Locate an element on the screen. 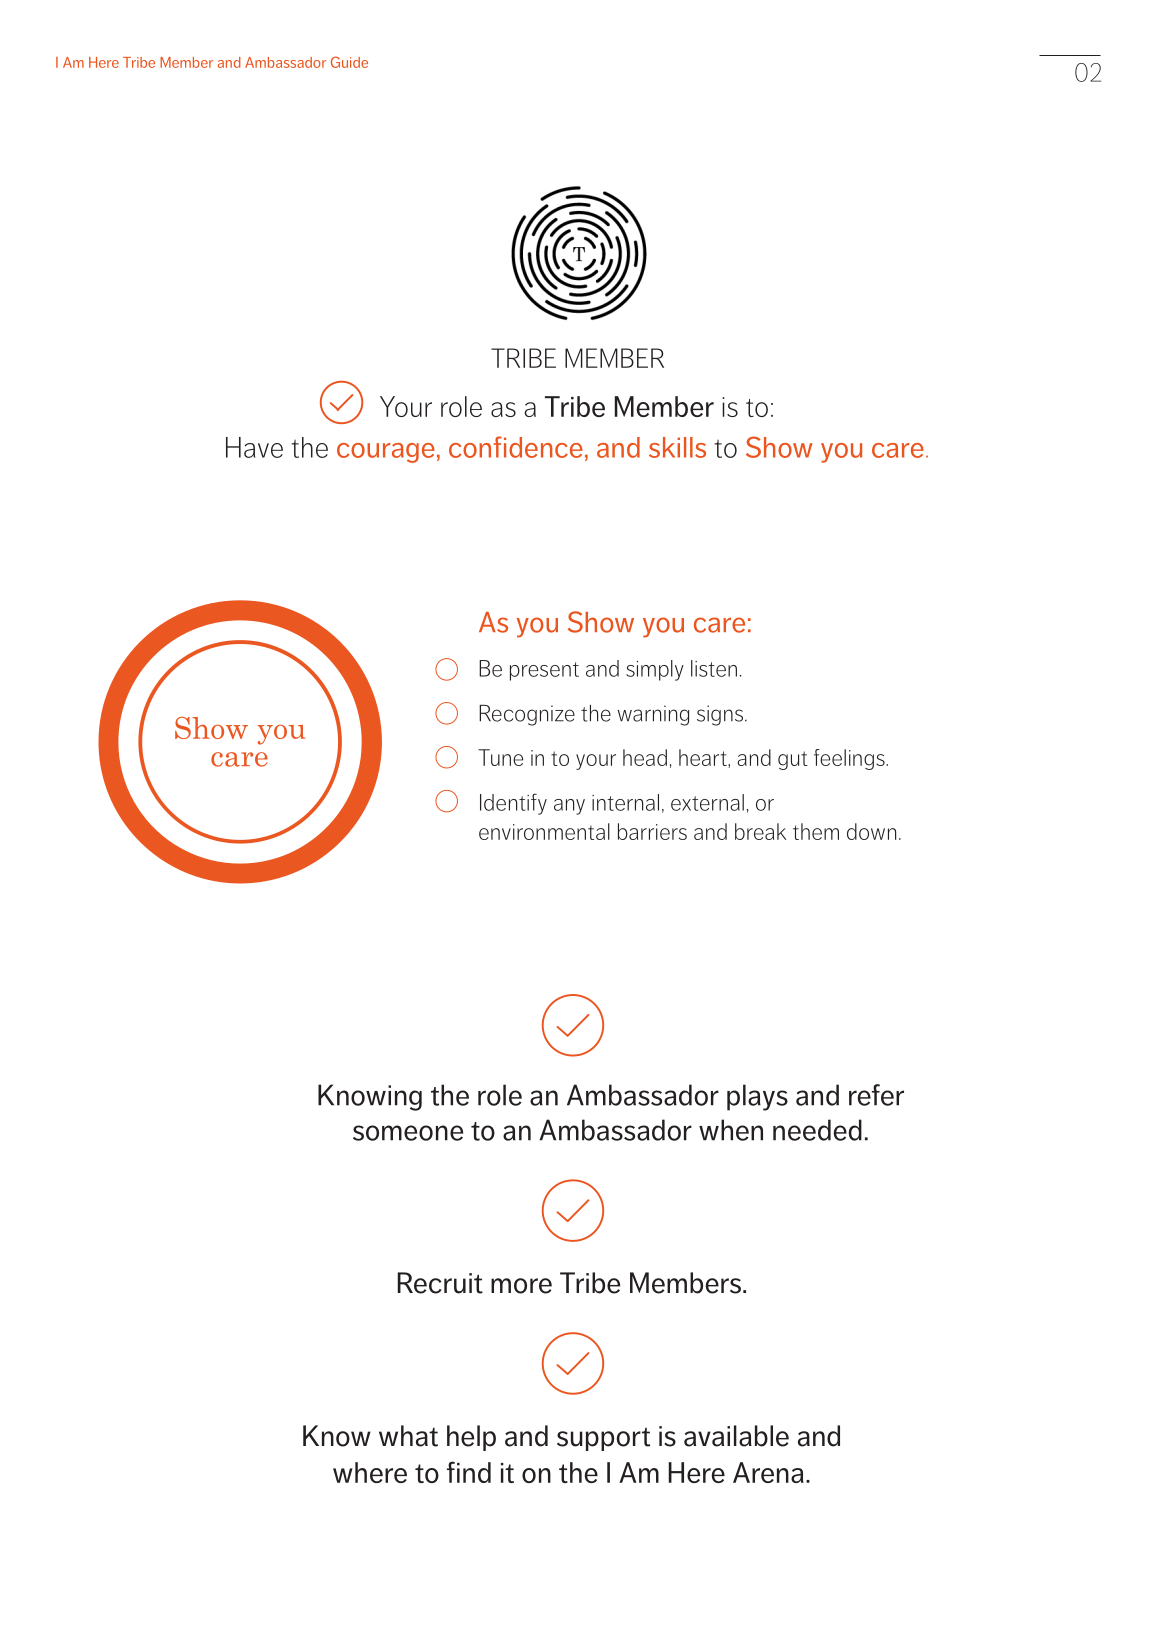 Image resolution: width=1156 pixels, height=1635 pixels. Guide is located at coordinates (349, 62).
